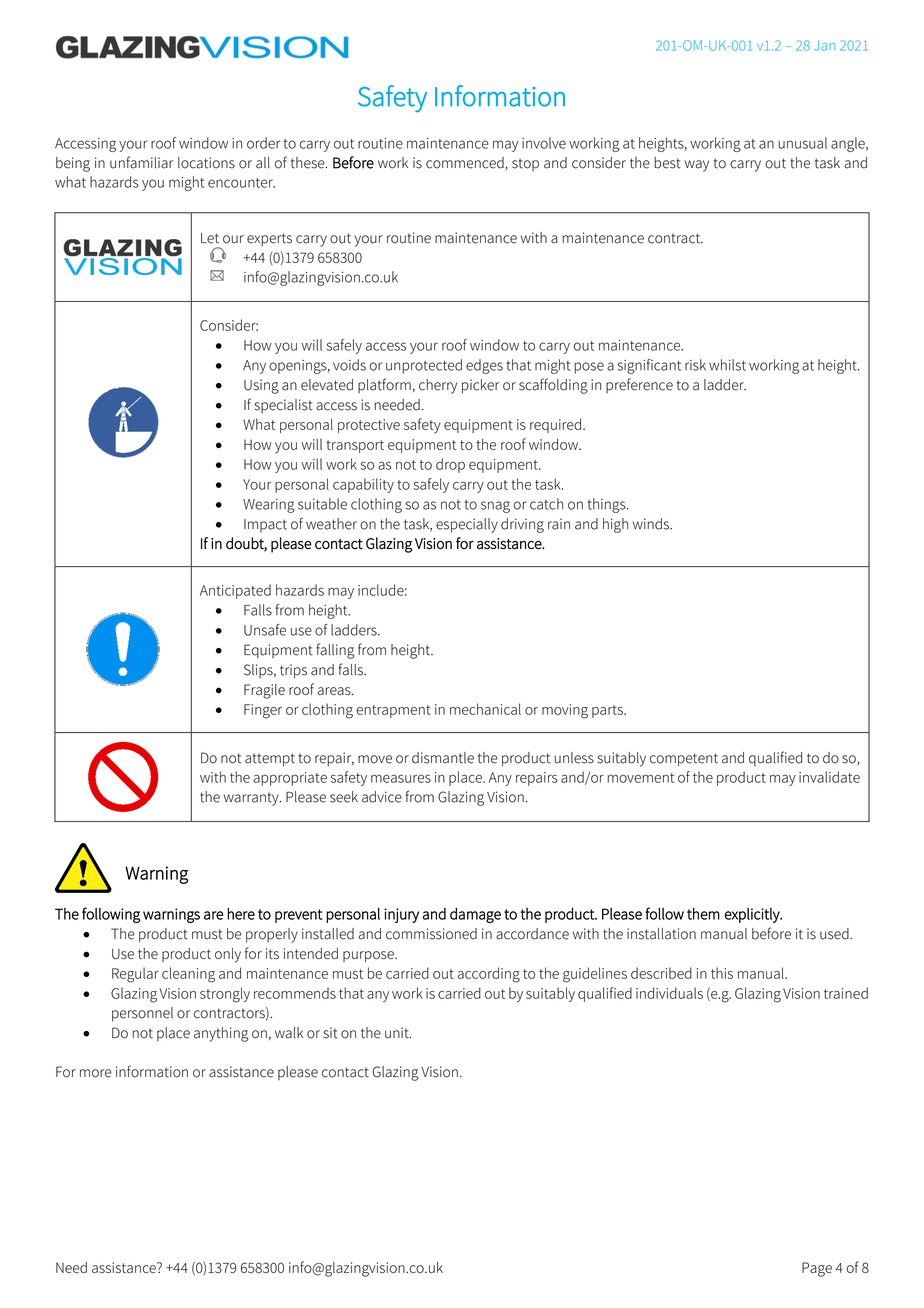  What do you see at coordinates (753, 915) in the document?
I see `explicitly` at bounding box center [753, 915].
